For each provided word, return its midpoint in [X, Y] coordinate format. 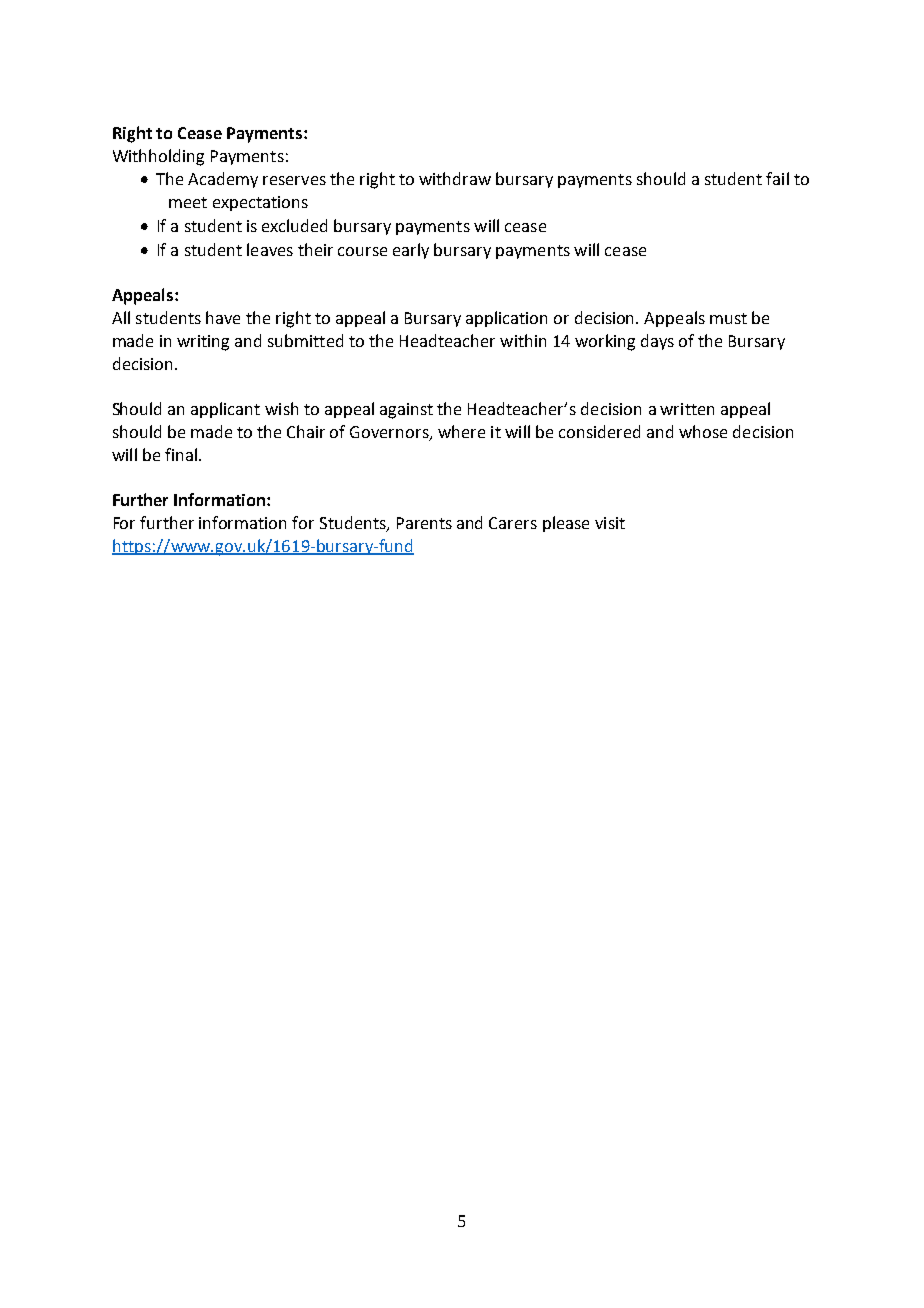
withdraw [455, 178]
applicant [225, 410]
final [182, 454]
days [657, 342]
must [728, 318]
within [523, 340]
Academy [223, 180]
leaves [270, 249]
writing [203, 343]
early [411, 251]
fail [777, 178]
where [461, 431]
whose [703, 431]
